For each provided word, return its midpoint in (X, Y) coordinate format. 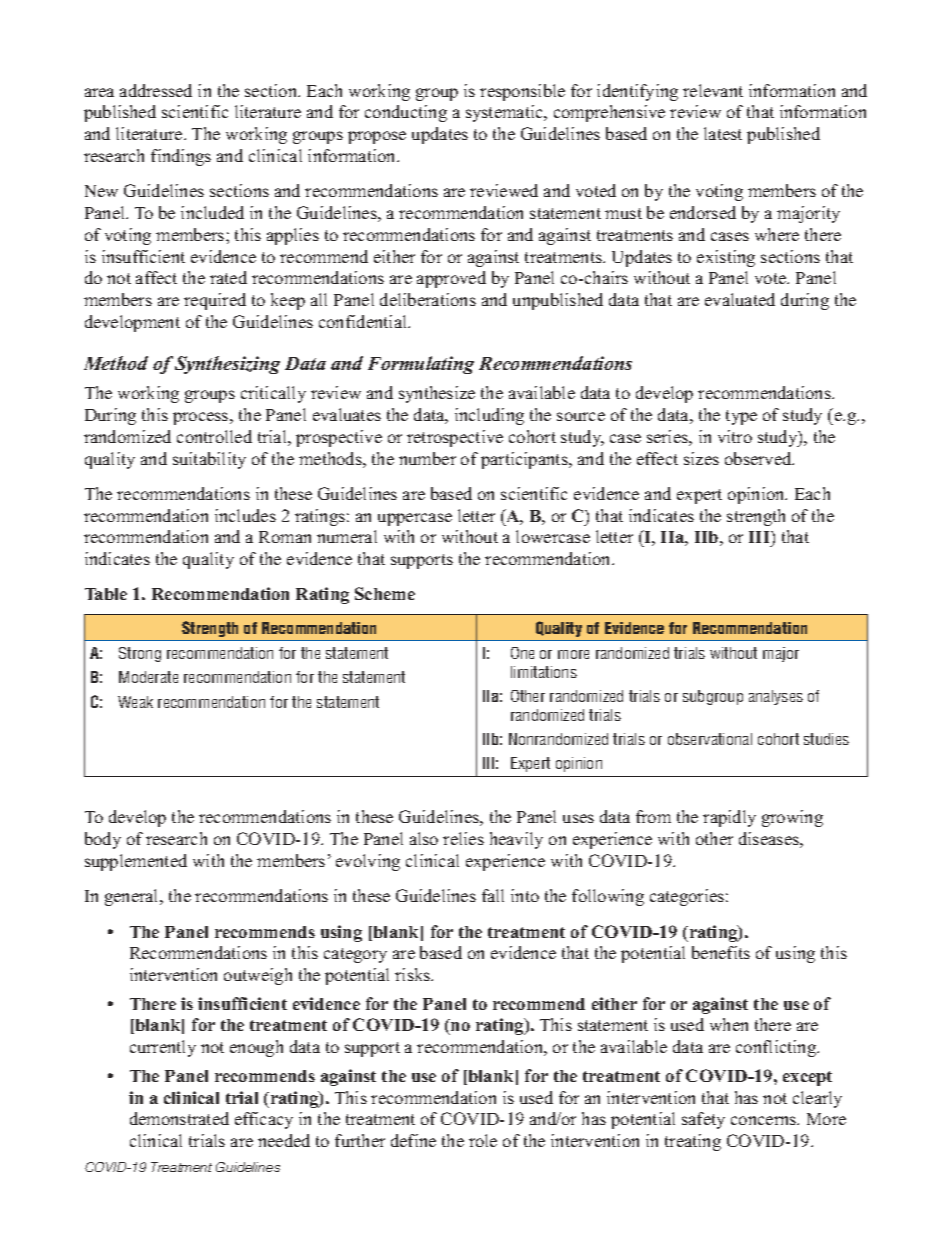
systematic (506, 113)
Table (106, 594)
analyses (776, 697)
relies (463, 838)
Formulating (421, 365)
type (741, 417)
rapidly (729, 818)
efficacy (264, 1120)
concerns (765, 1120)
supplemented (136, 862)
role (483, 1140)
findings (181, 157)
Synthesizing (227, 365)
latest (723, 133)
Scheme (385, 593)
